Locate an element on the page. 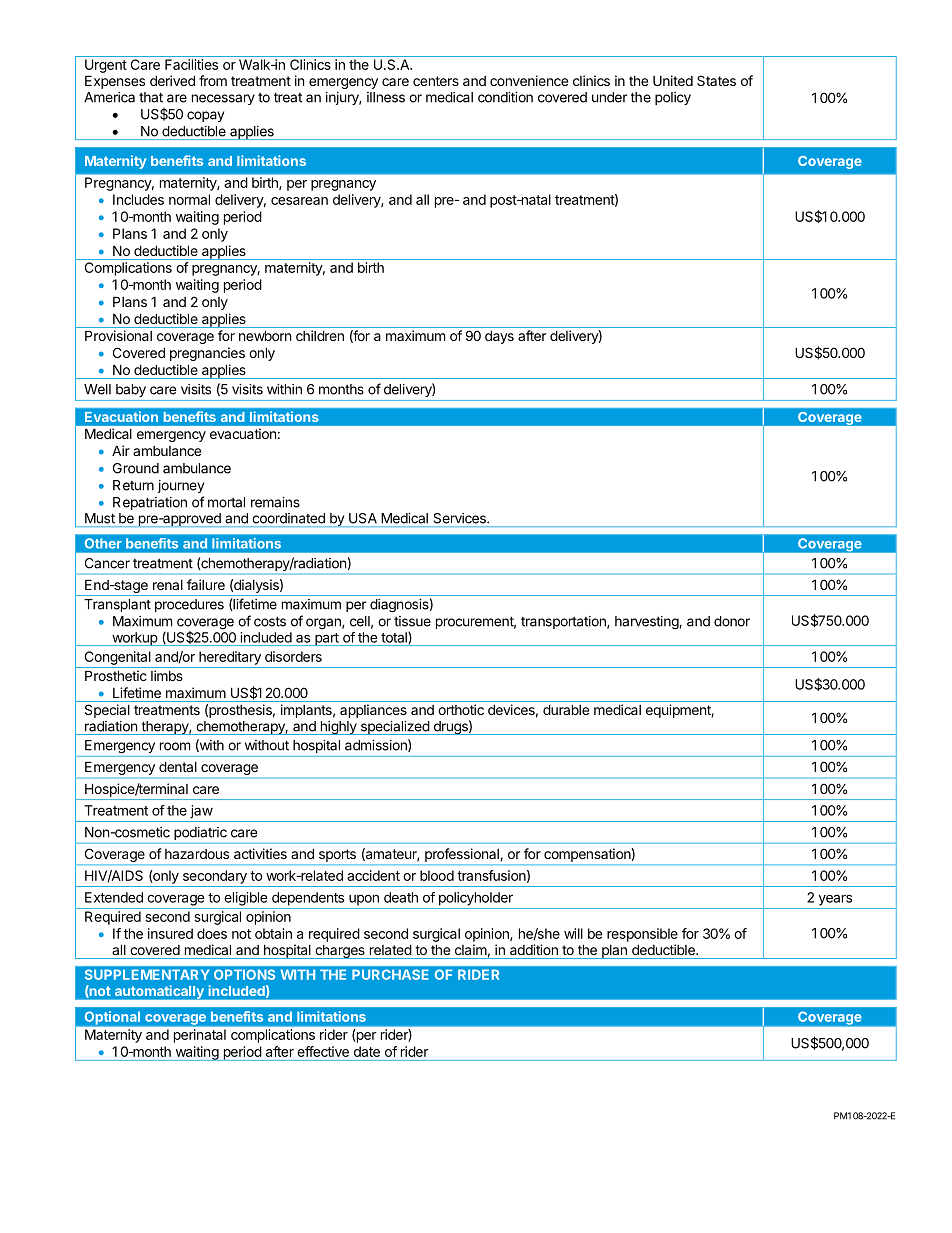 The image size is (952, 1233). harvesting is located at coordinates (647, 623).
